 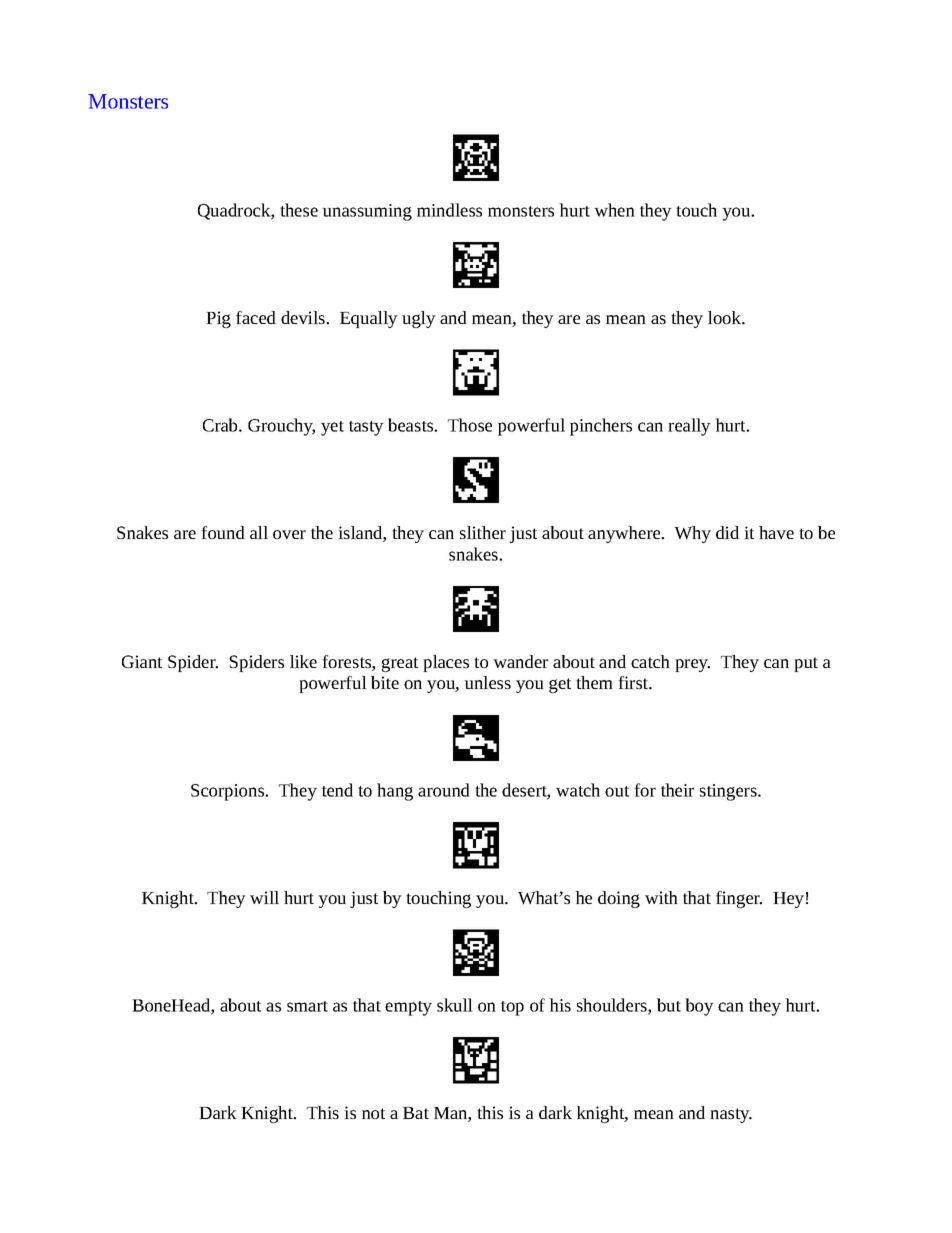 I want to click on smart, so click(x=307, y=1006).
